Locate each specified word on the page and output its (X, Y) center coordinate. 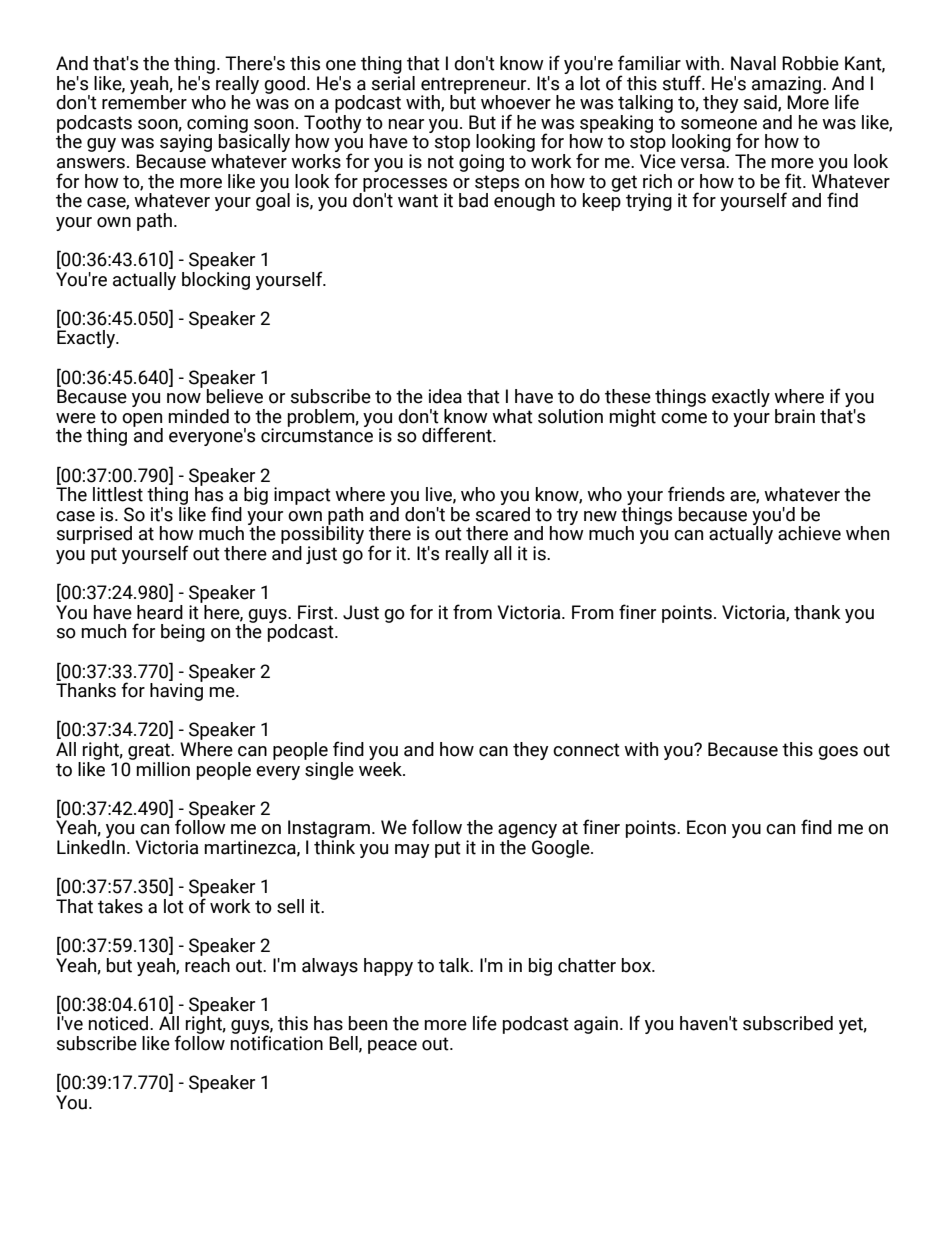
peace (392, 1047)
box (637, 965)
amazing (788, 86)
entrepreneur (475, 86)
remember (144, 101)
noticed (120, 1023)
